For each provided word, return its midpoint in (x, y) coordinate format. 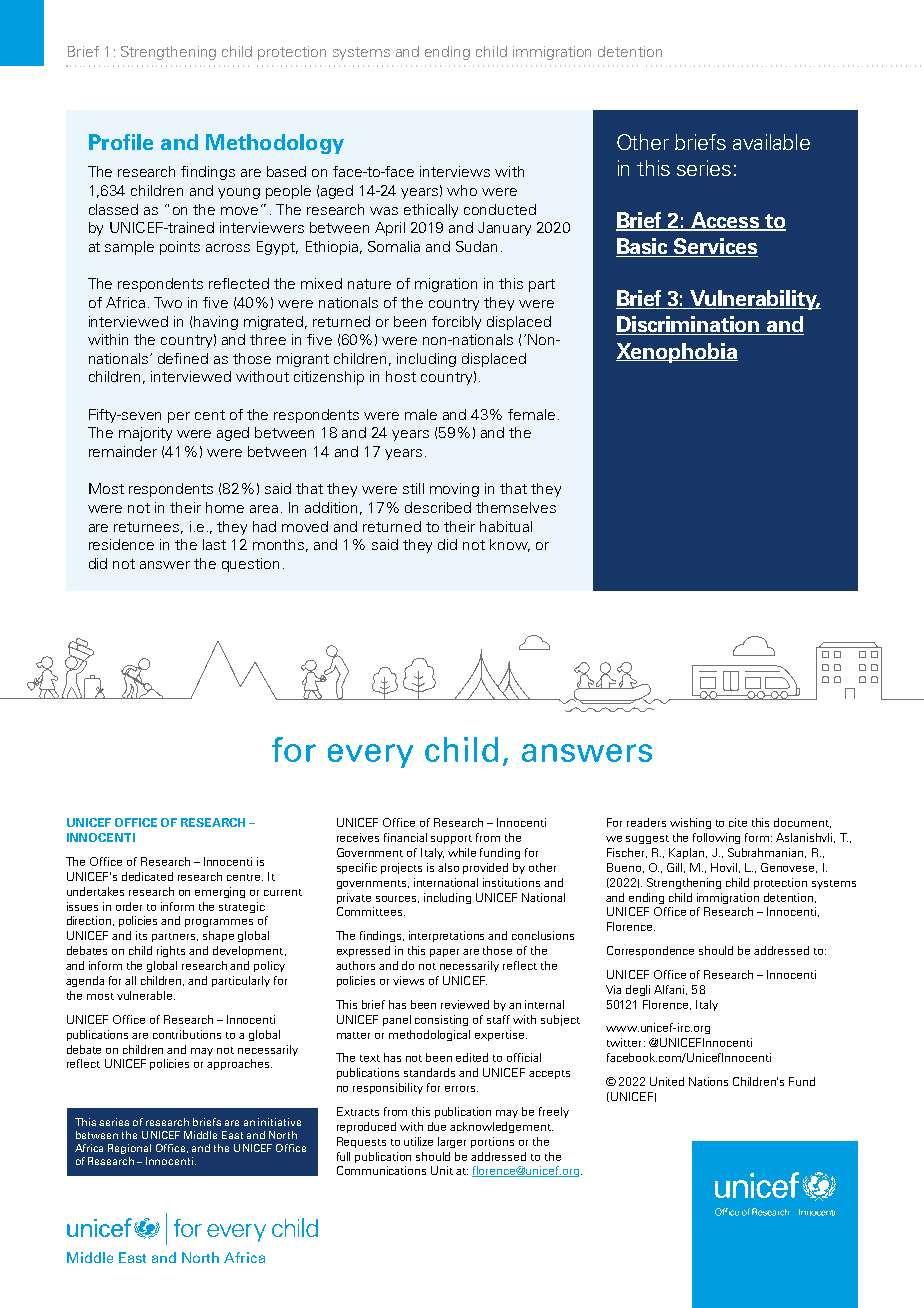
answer (165, 565)
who (462, 190)
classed (113, 209)
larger (452, 1142)
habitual (506, 526)
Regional (129, 1149)
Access (725, 221)
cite (738, 822)
